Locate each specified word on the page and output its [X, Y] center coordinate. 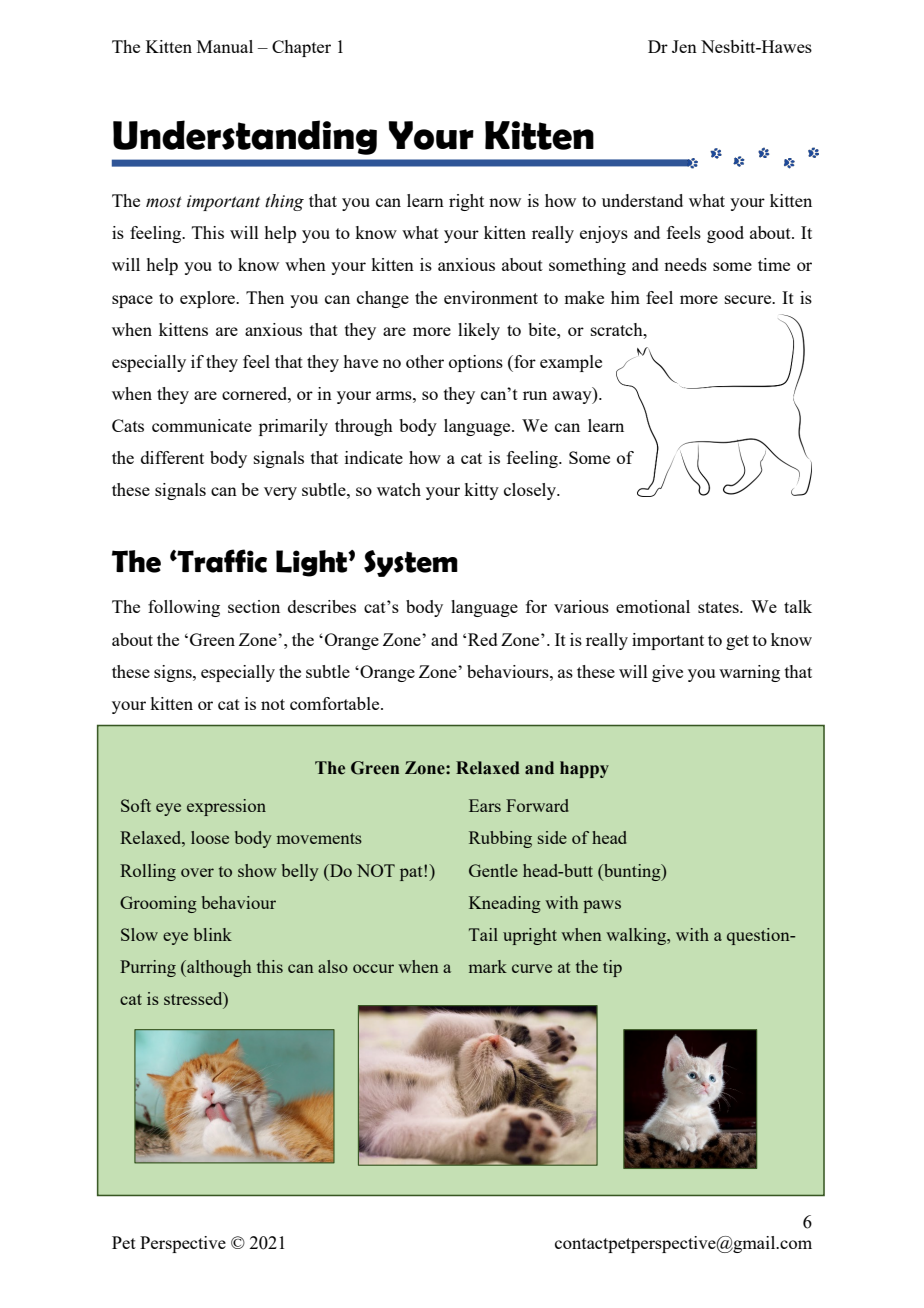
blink [213, 934]
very [280, 493]
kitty [481, 491]
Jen [684, 46]
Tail [483, 934]
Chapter [301, 48]
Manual [225, 46]
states [719, 607]
